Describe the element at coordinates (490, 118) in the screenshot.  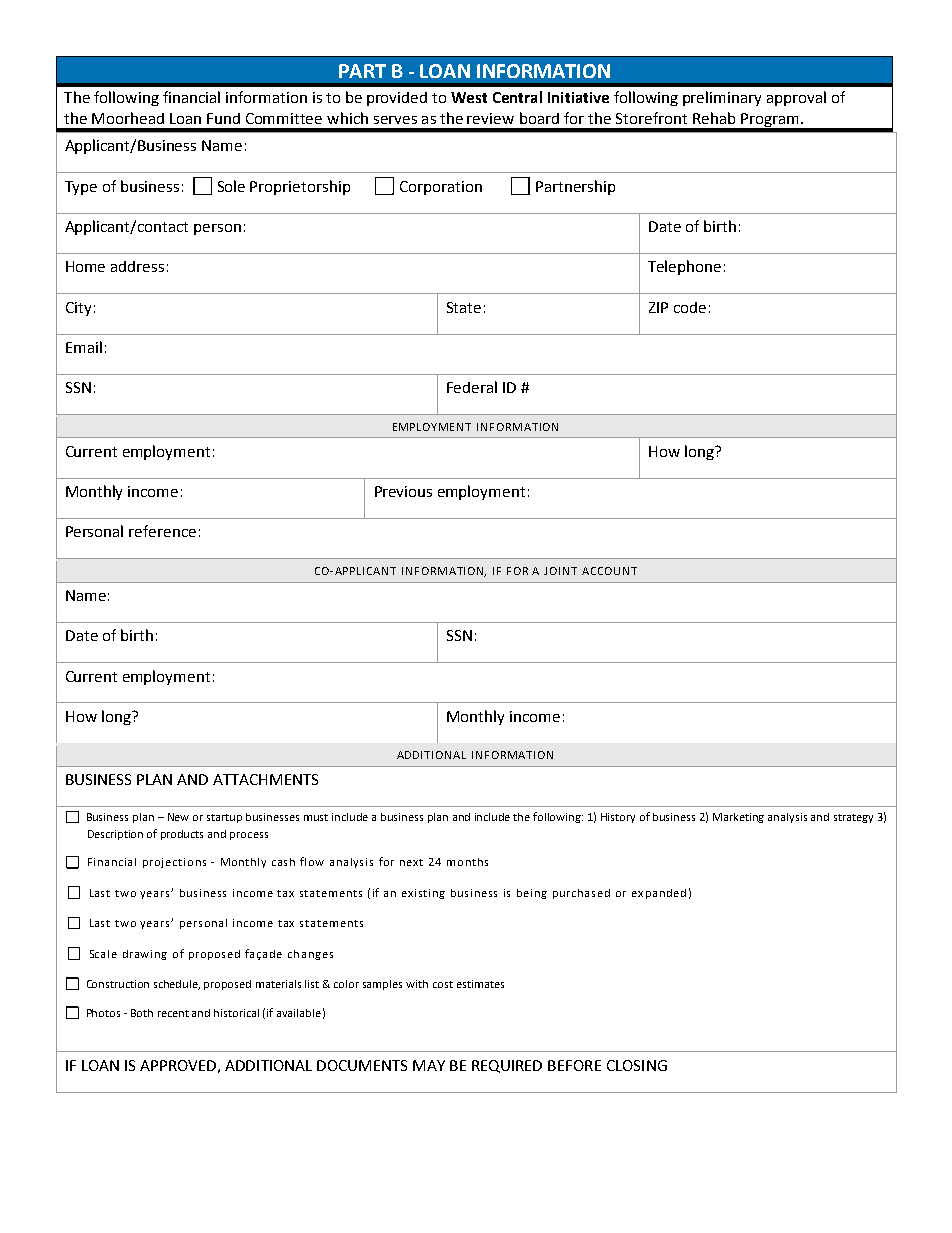
I see `review` at that location.
